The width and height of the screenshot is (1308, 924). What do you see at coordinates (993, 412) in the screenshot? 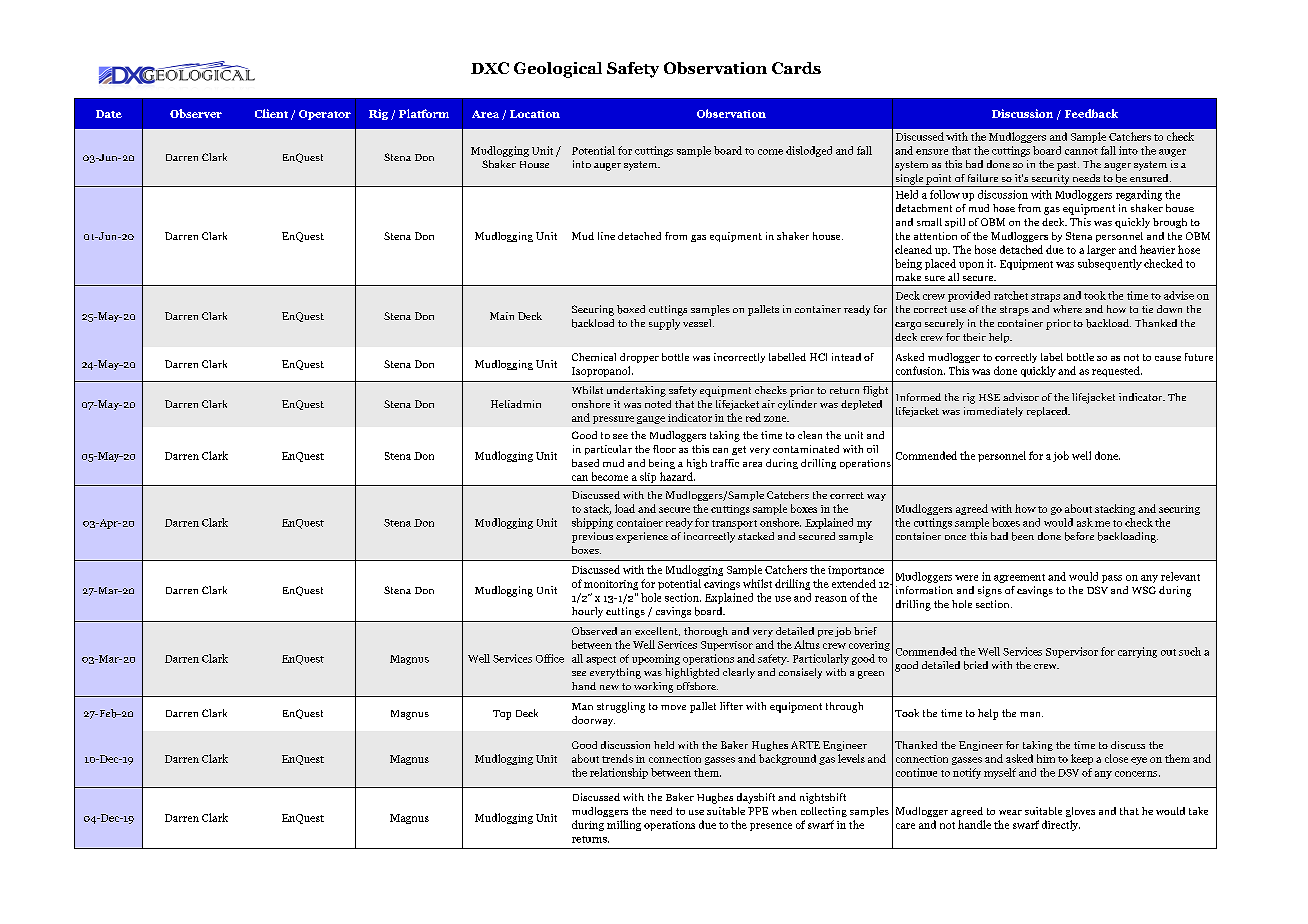
I see `immediately` at bounding box center [993, 412].
